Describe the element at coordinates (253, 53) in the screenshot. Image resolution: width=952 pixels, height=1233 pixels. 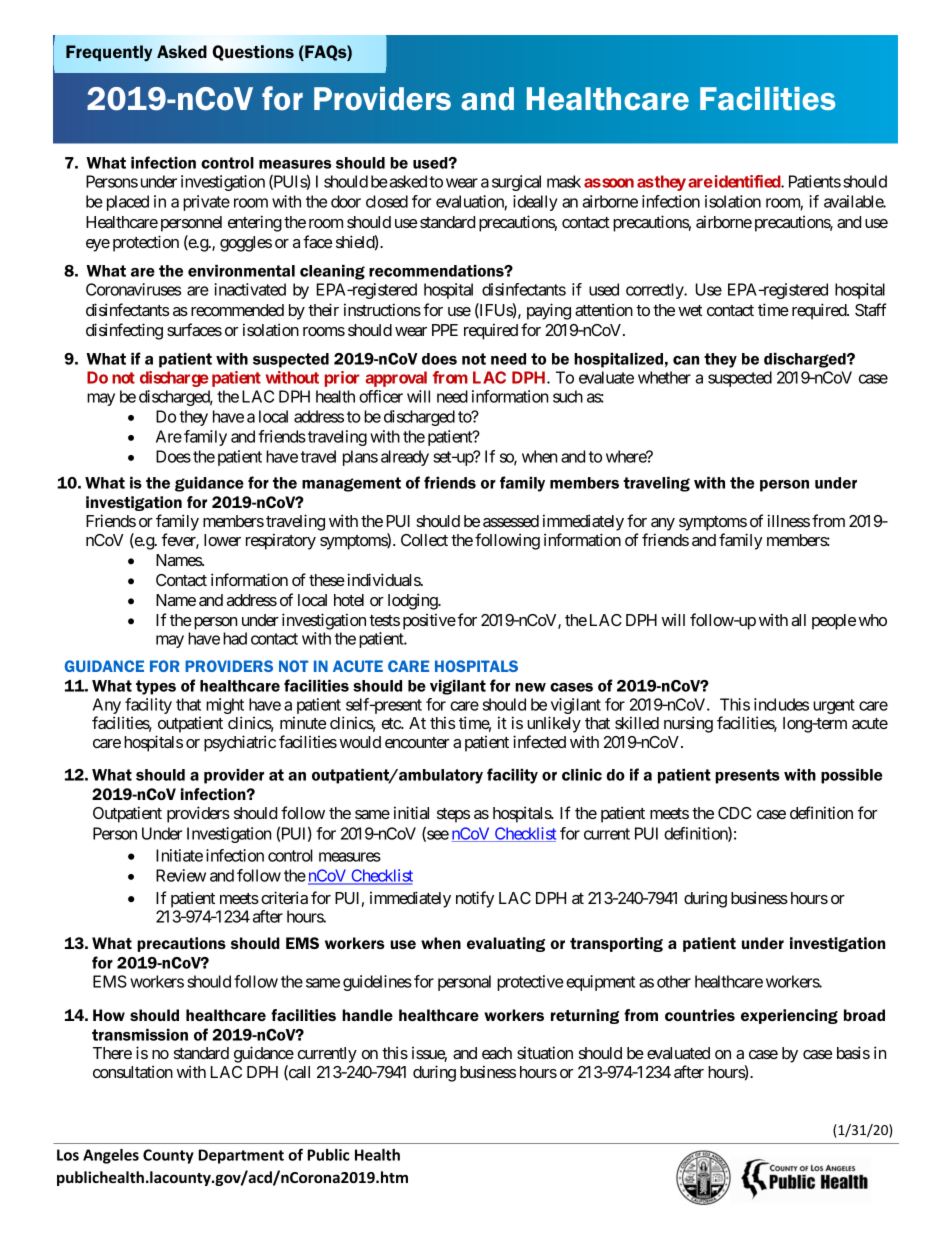
I see `Questions` at that location.
